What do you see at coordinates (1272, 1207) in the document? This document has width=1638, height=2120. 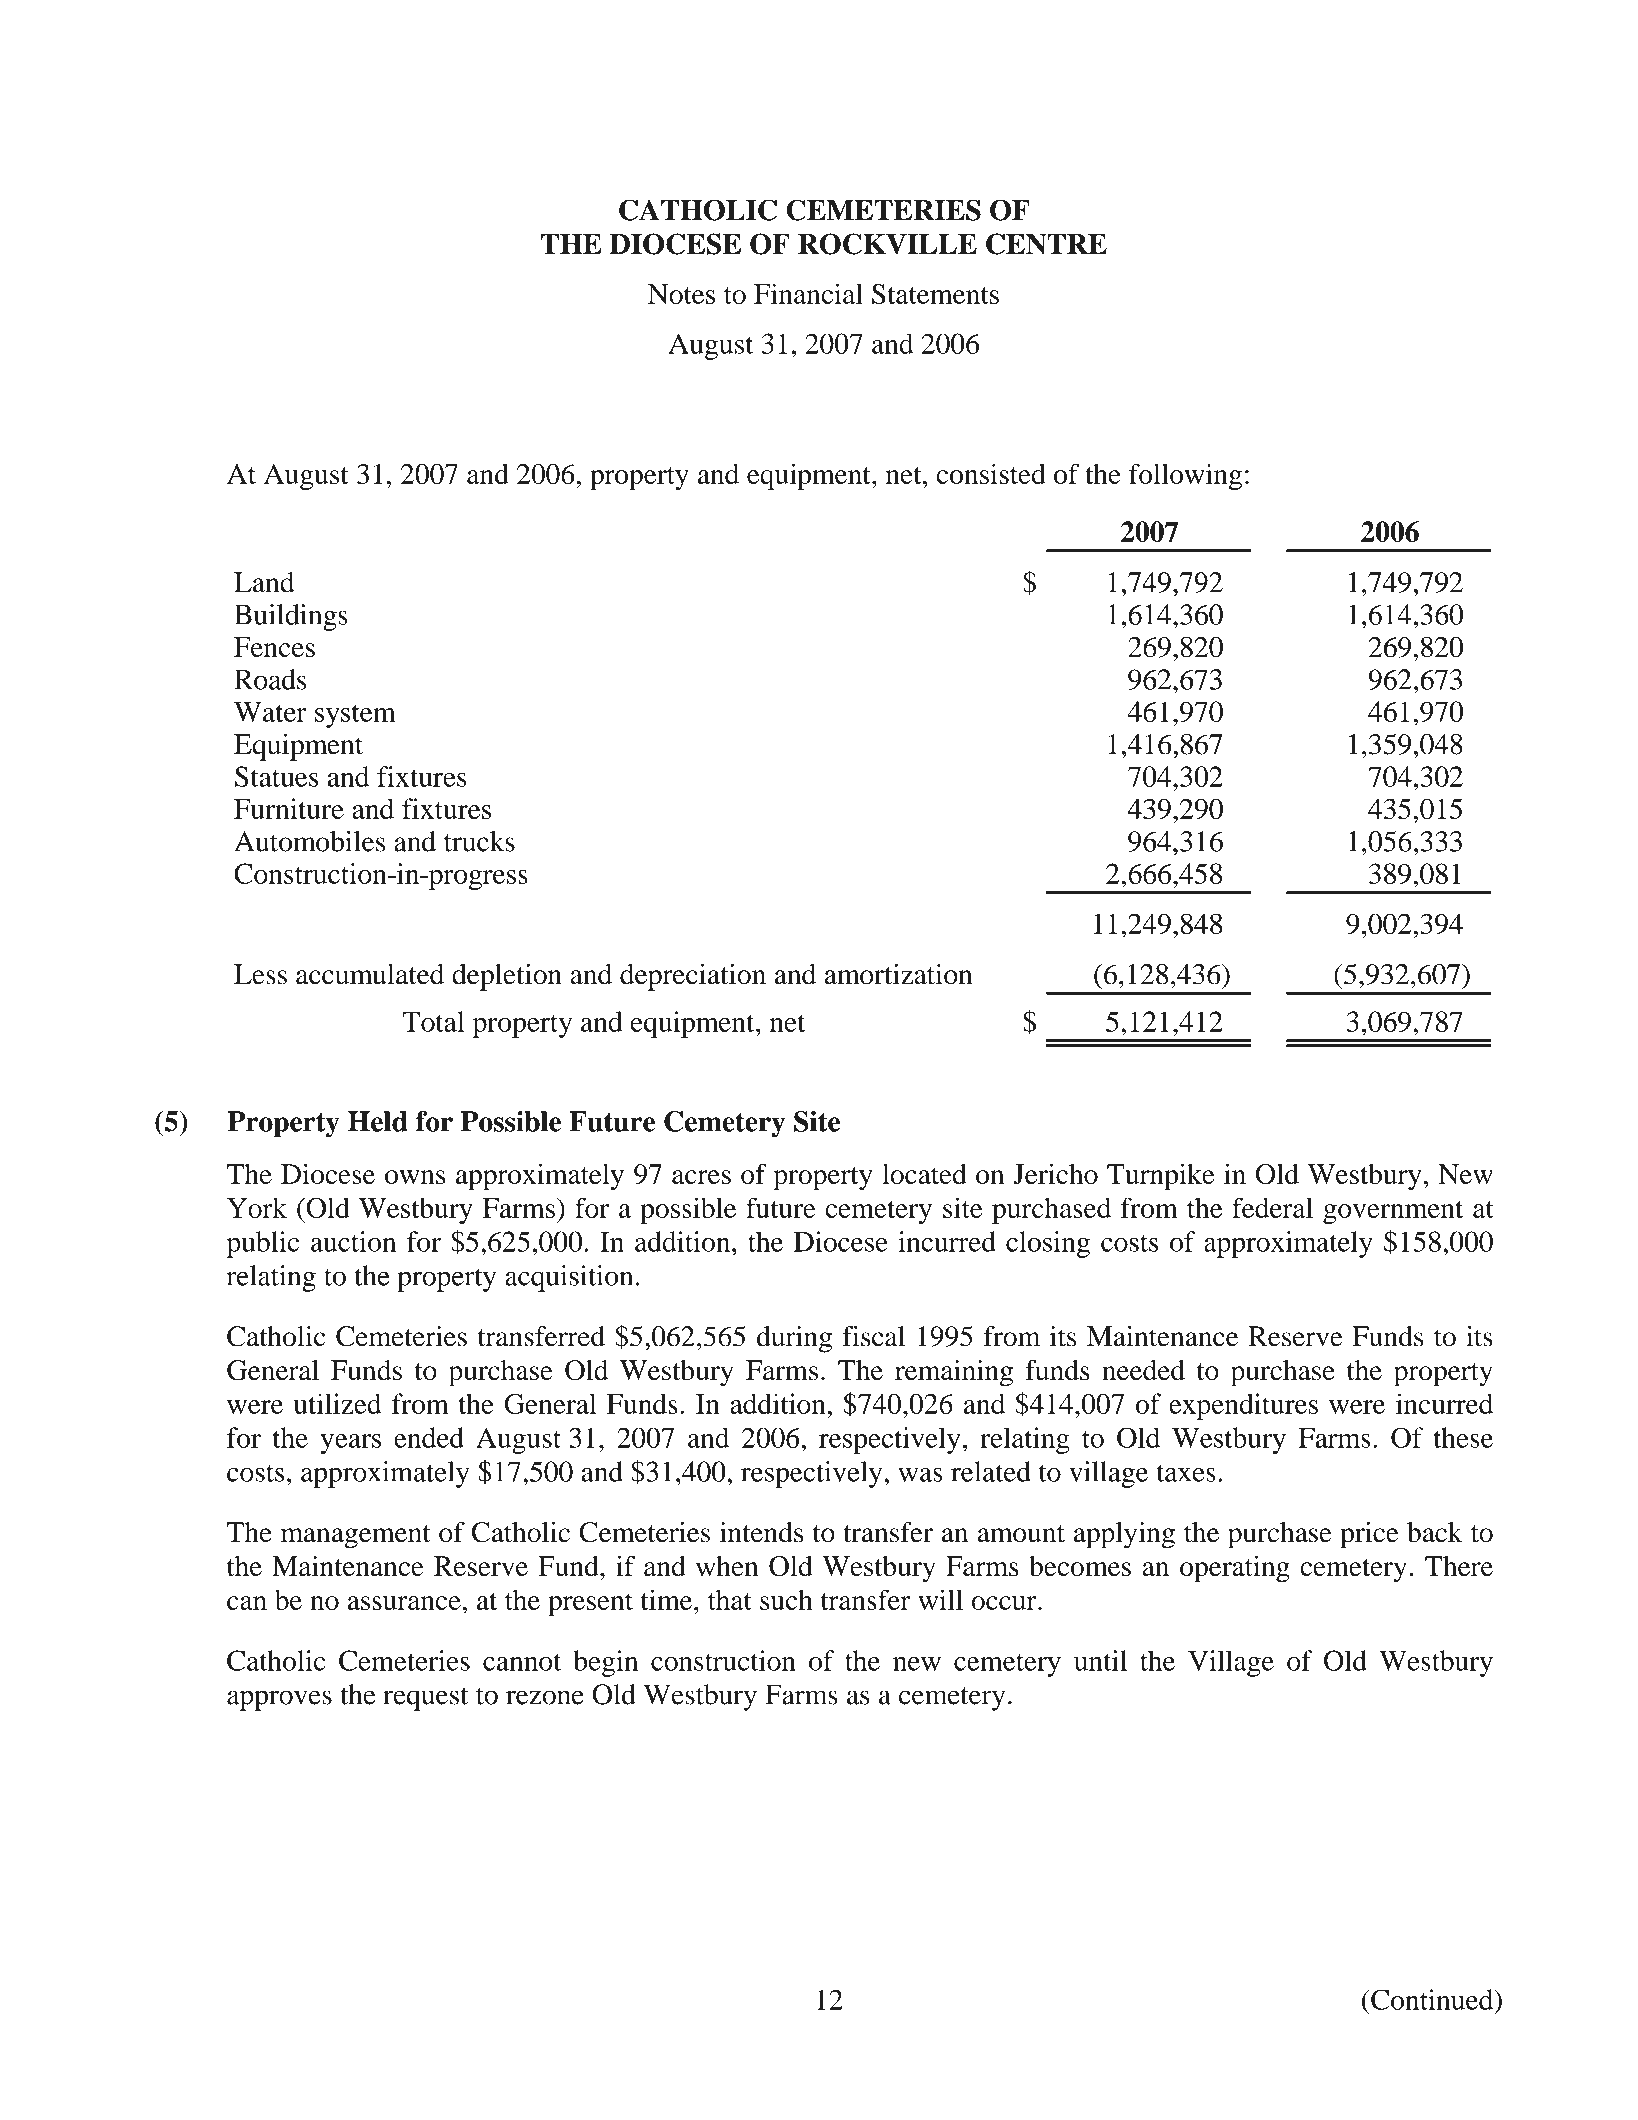 I see `federal` at bounding box center [1272, 1207].
